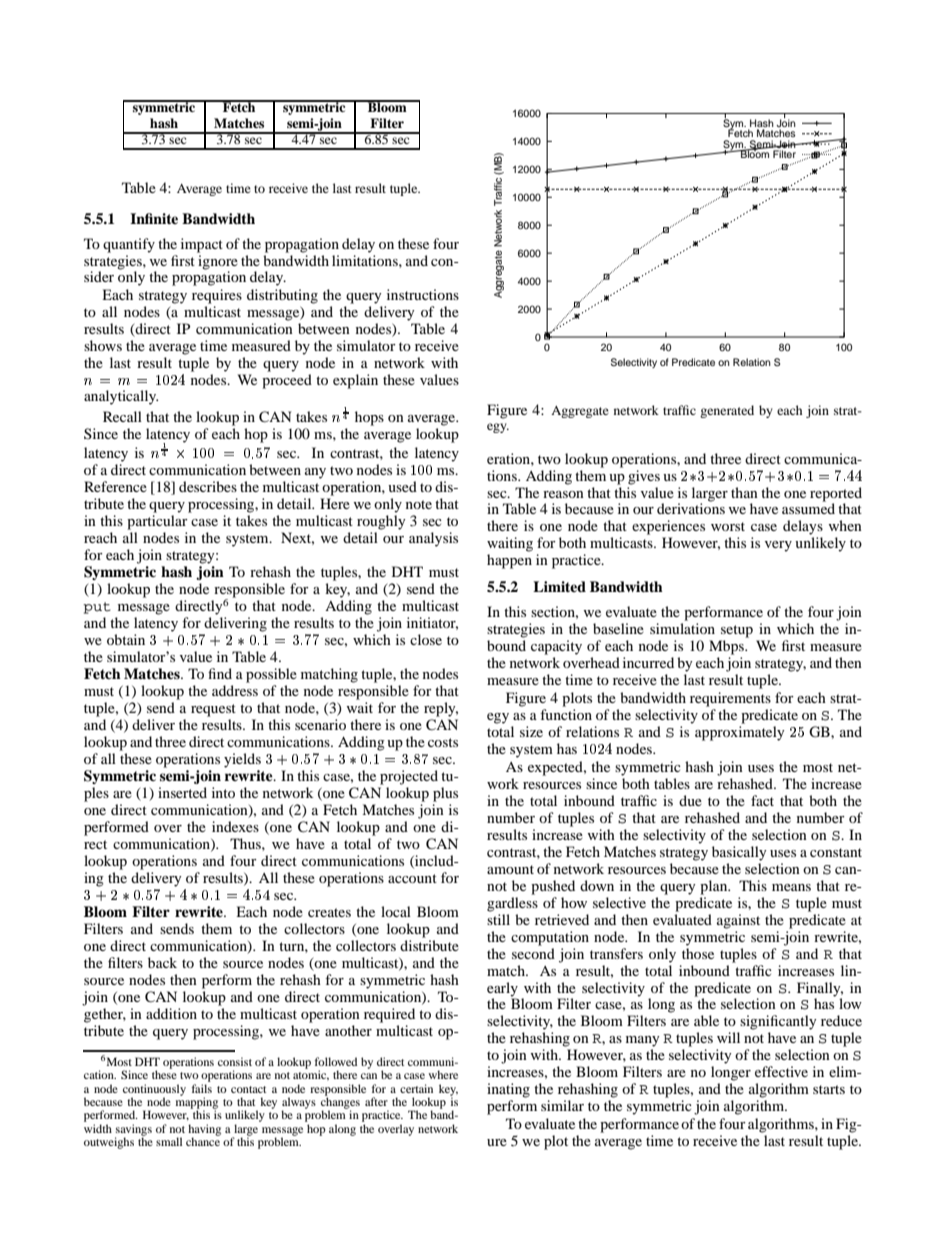  I want to click on worst, so click(728, 526).
